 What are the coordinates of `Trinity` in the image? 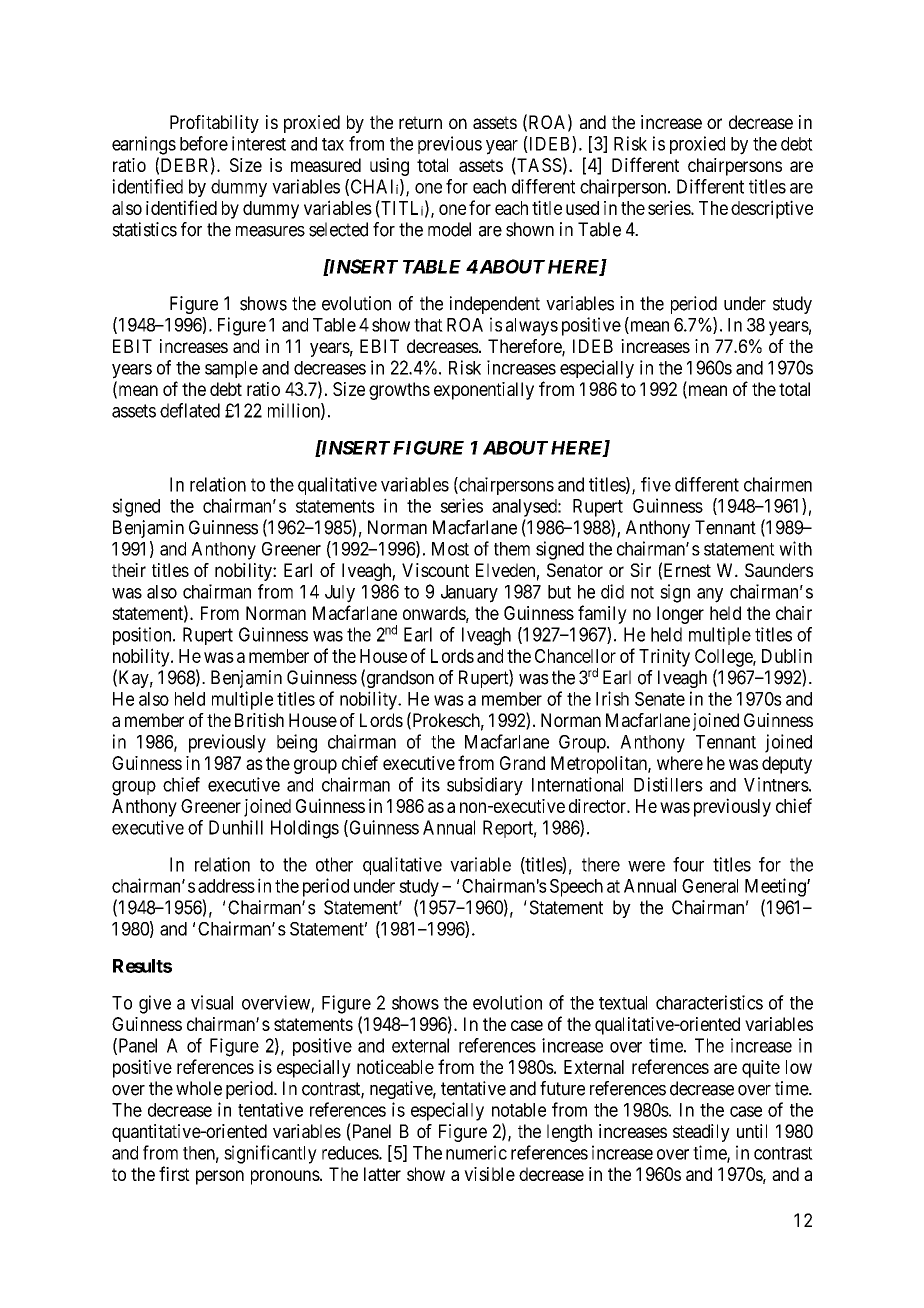 It's located at (664, 658).
